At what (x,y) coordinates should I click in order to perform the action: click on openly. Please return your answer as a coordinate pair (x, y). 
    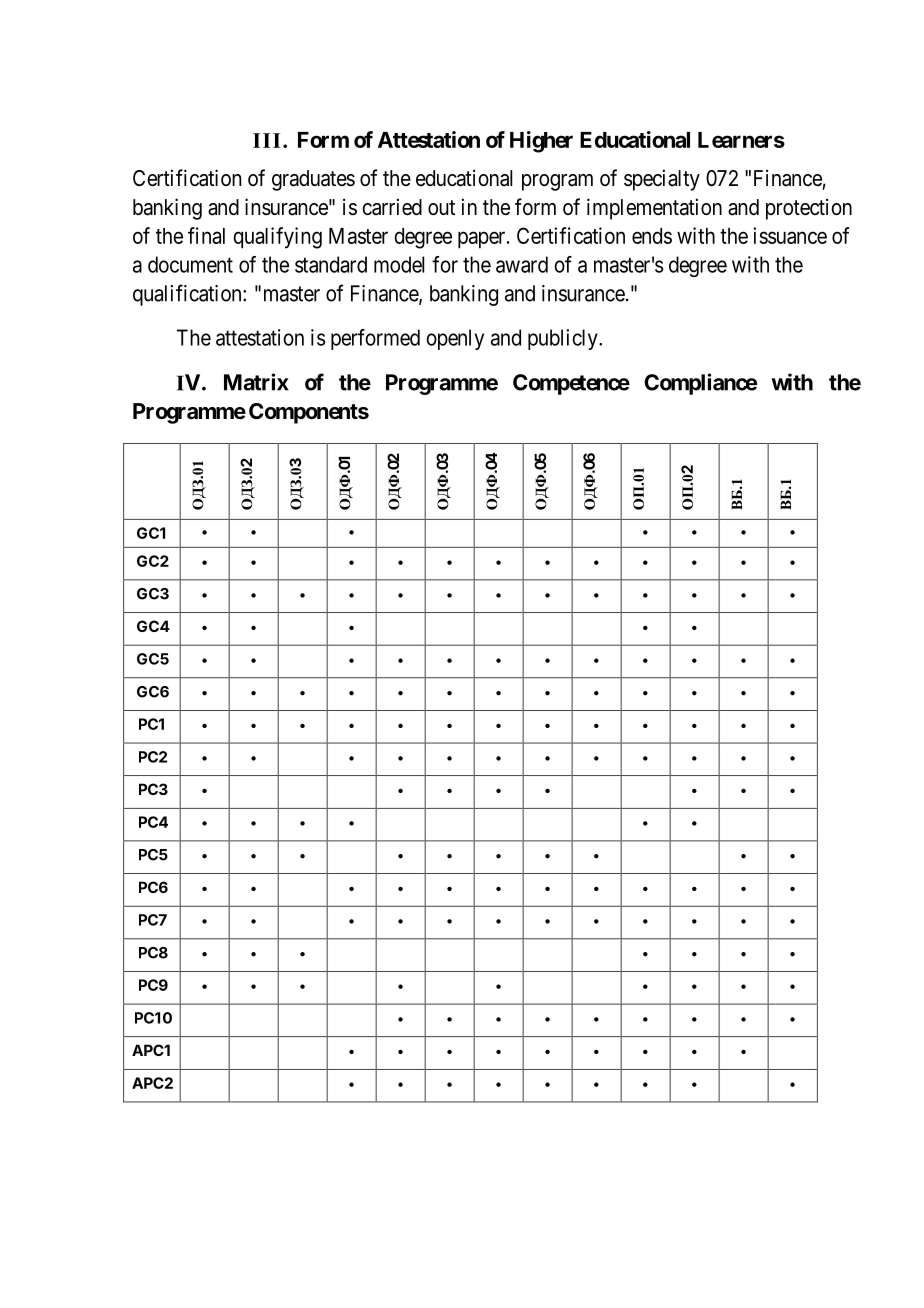
    Looking at the image, I should click on (455, 339).
